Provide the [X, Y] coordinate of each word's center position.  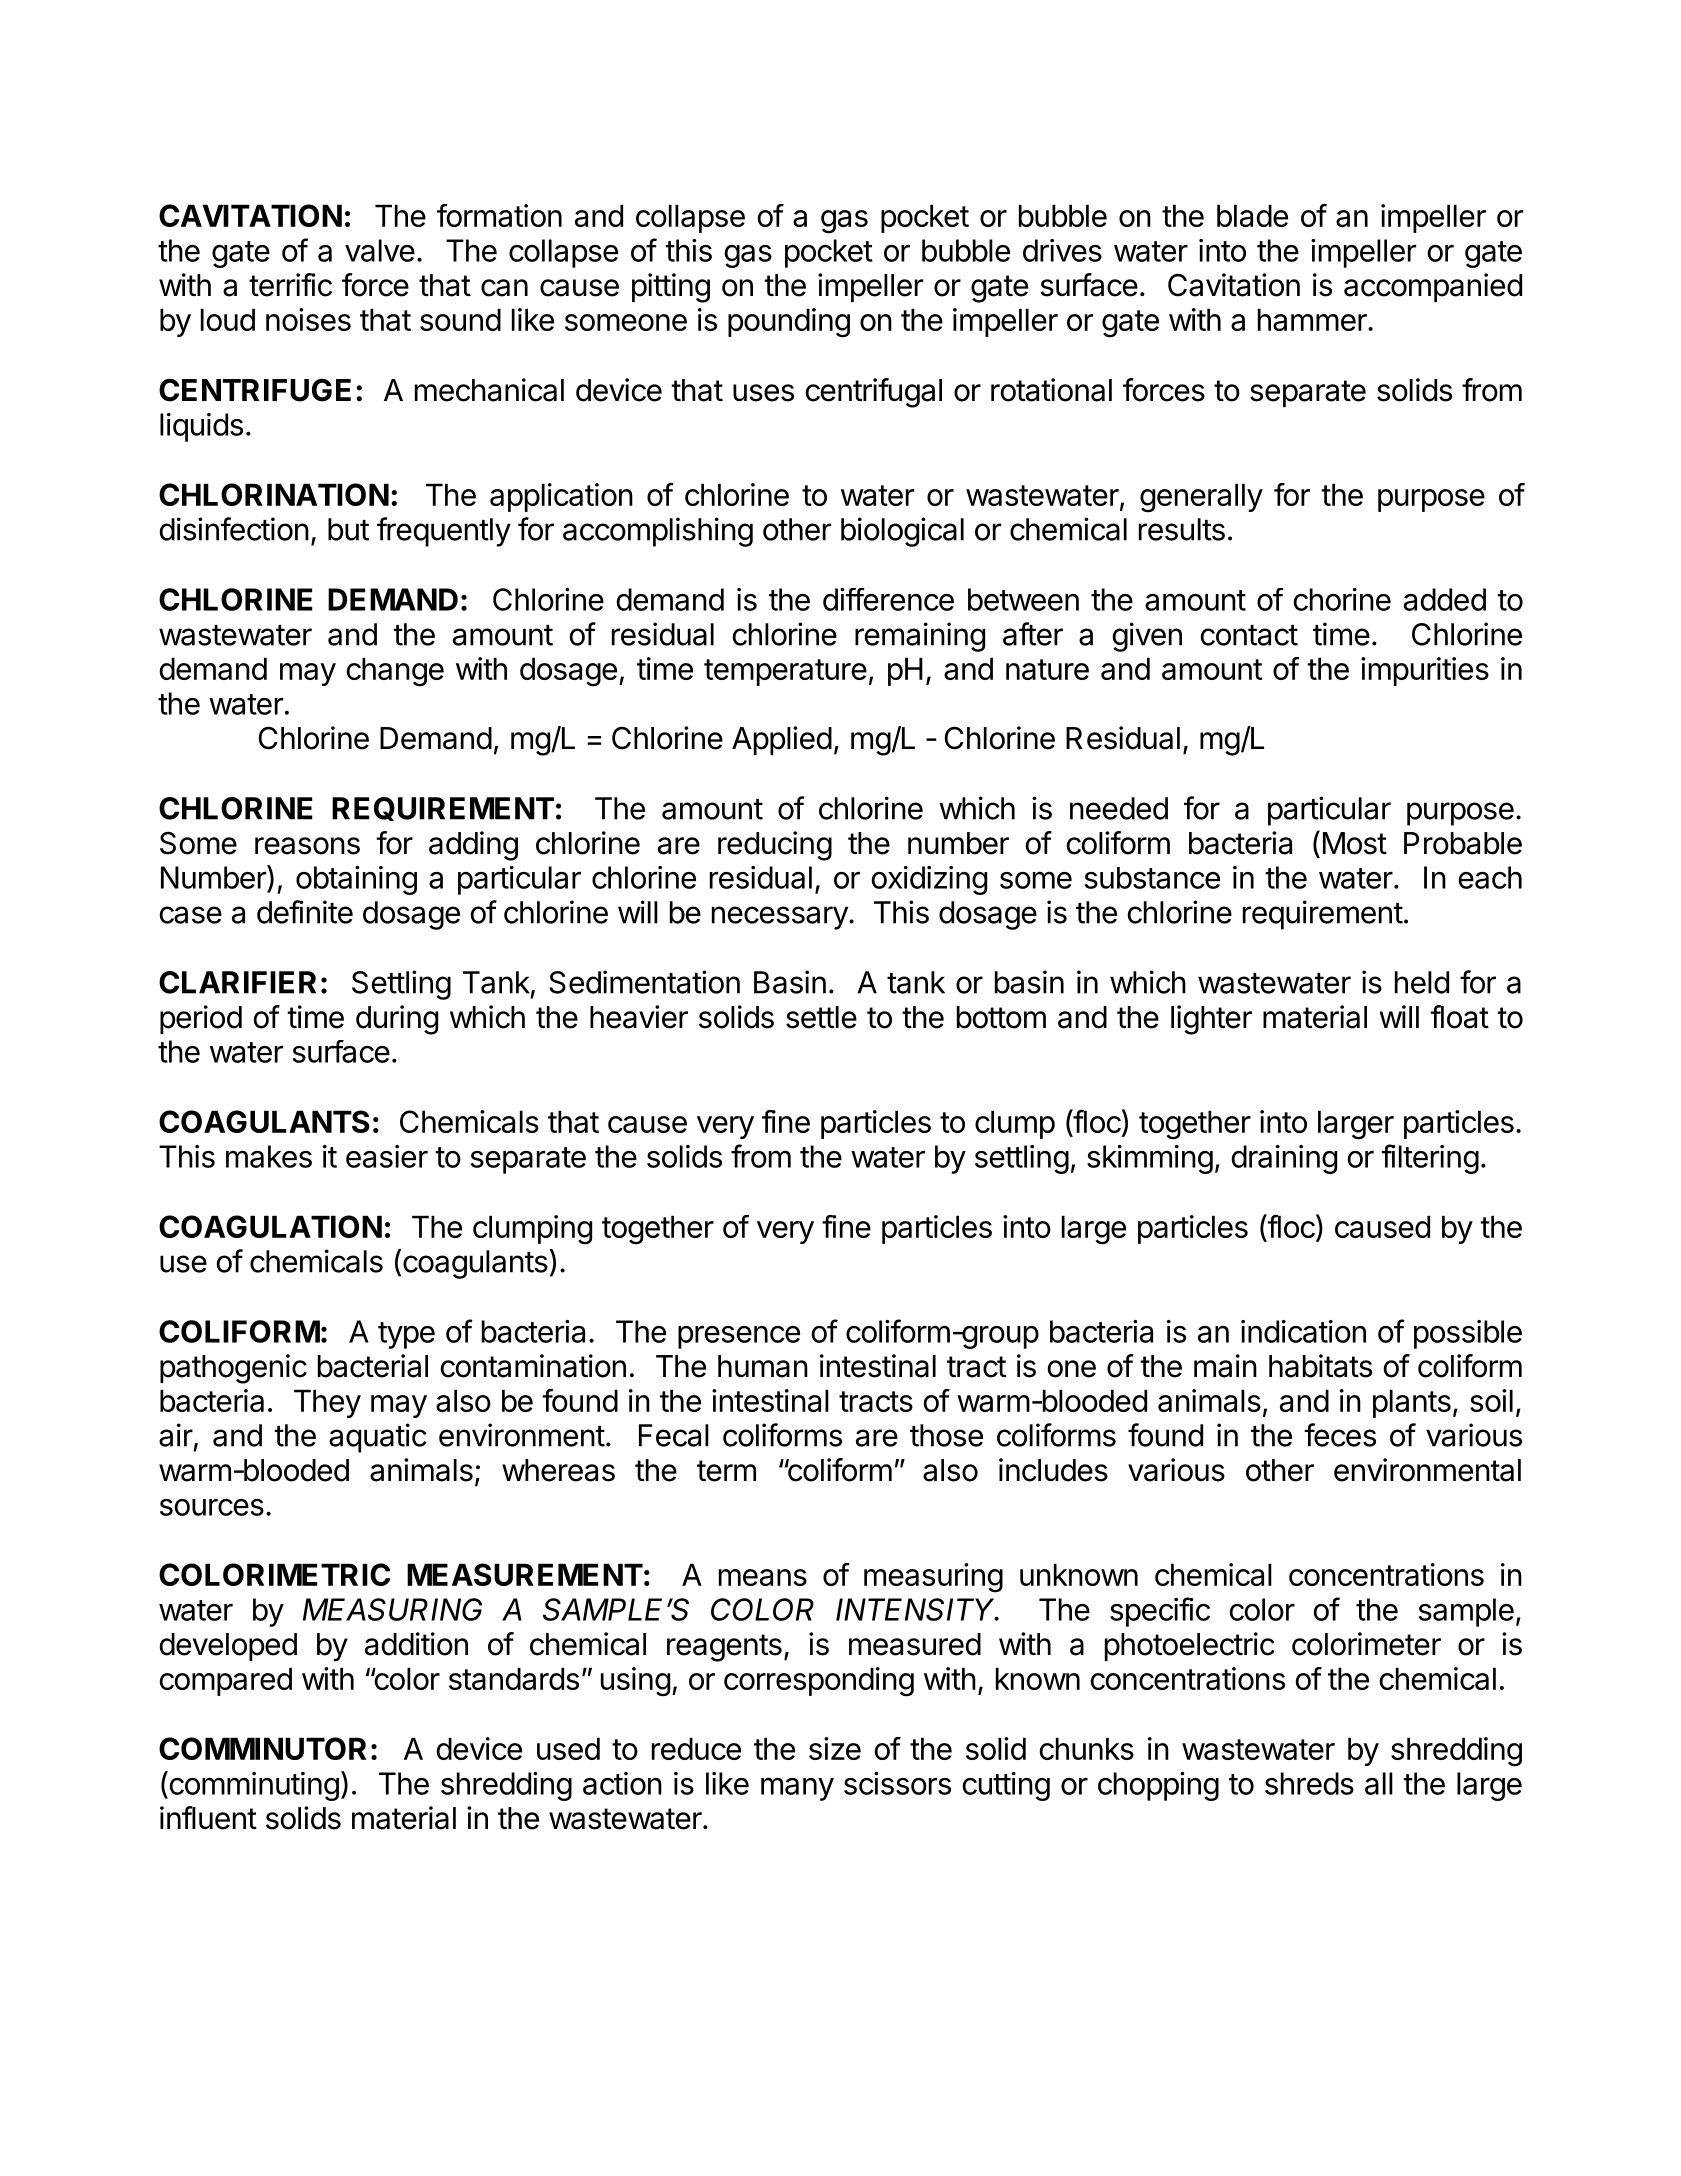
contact [1249, 635]
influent [208, 1818]
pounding [789, 323]
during [397, 1020]
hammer [1313, 319]
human [763, 1366]
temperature [785, 672]
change [395, 672]
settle [821, 1017]
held [1422, 982]
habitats [1320, 1366]
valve [380, 250]
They [327, 1403]
